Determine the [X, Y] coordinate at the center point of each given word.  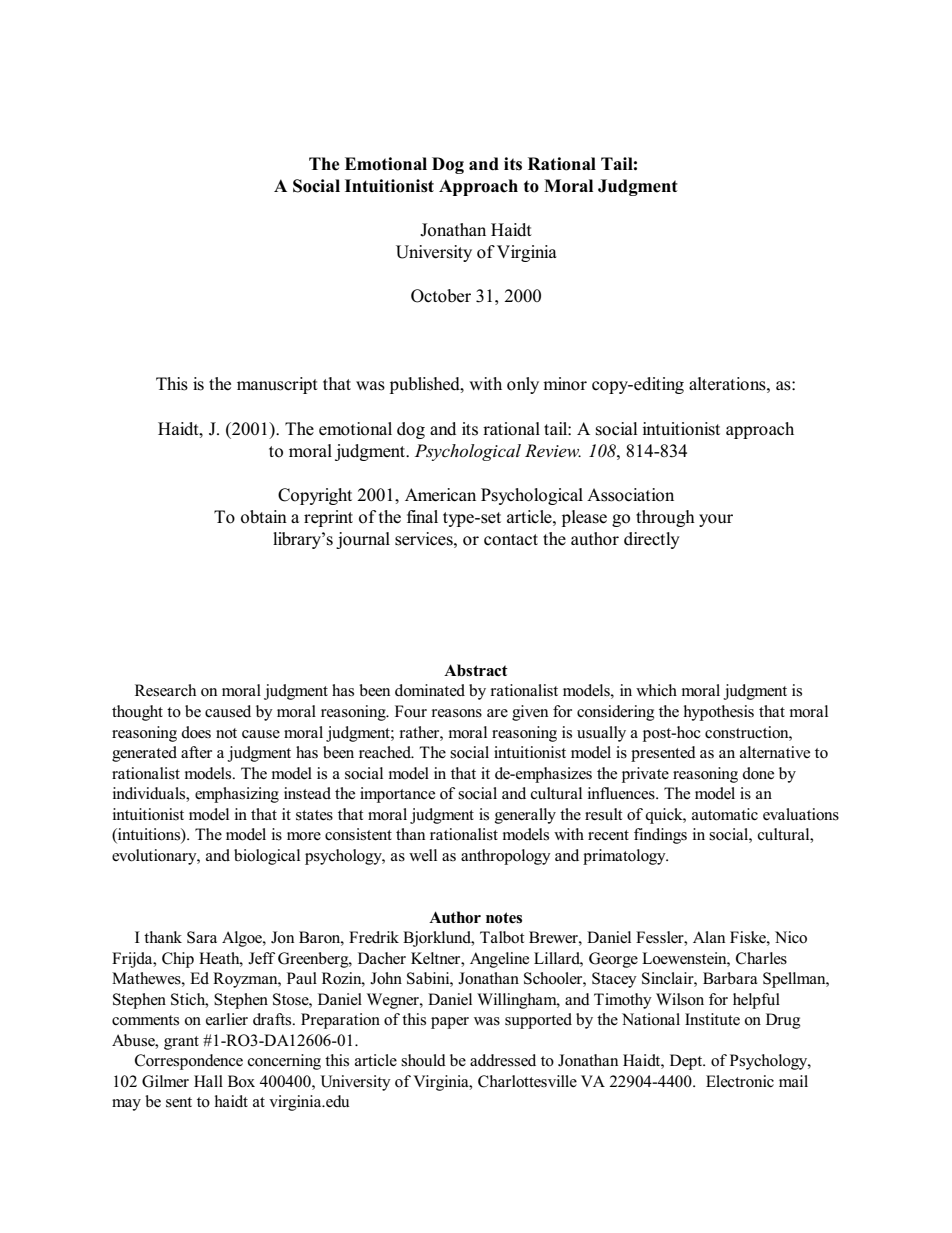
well [423, 855]
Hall [208, 1081]
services [425, 539]
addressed [503, 1060]
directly [652, 540]
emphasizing [237, 795]
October [441, 296]
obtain [264, 517]
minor [565, 384]
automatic [725, 814]
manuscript [277, 385]
